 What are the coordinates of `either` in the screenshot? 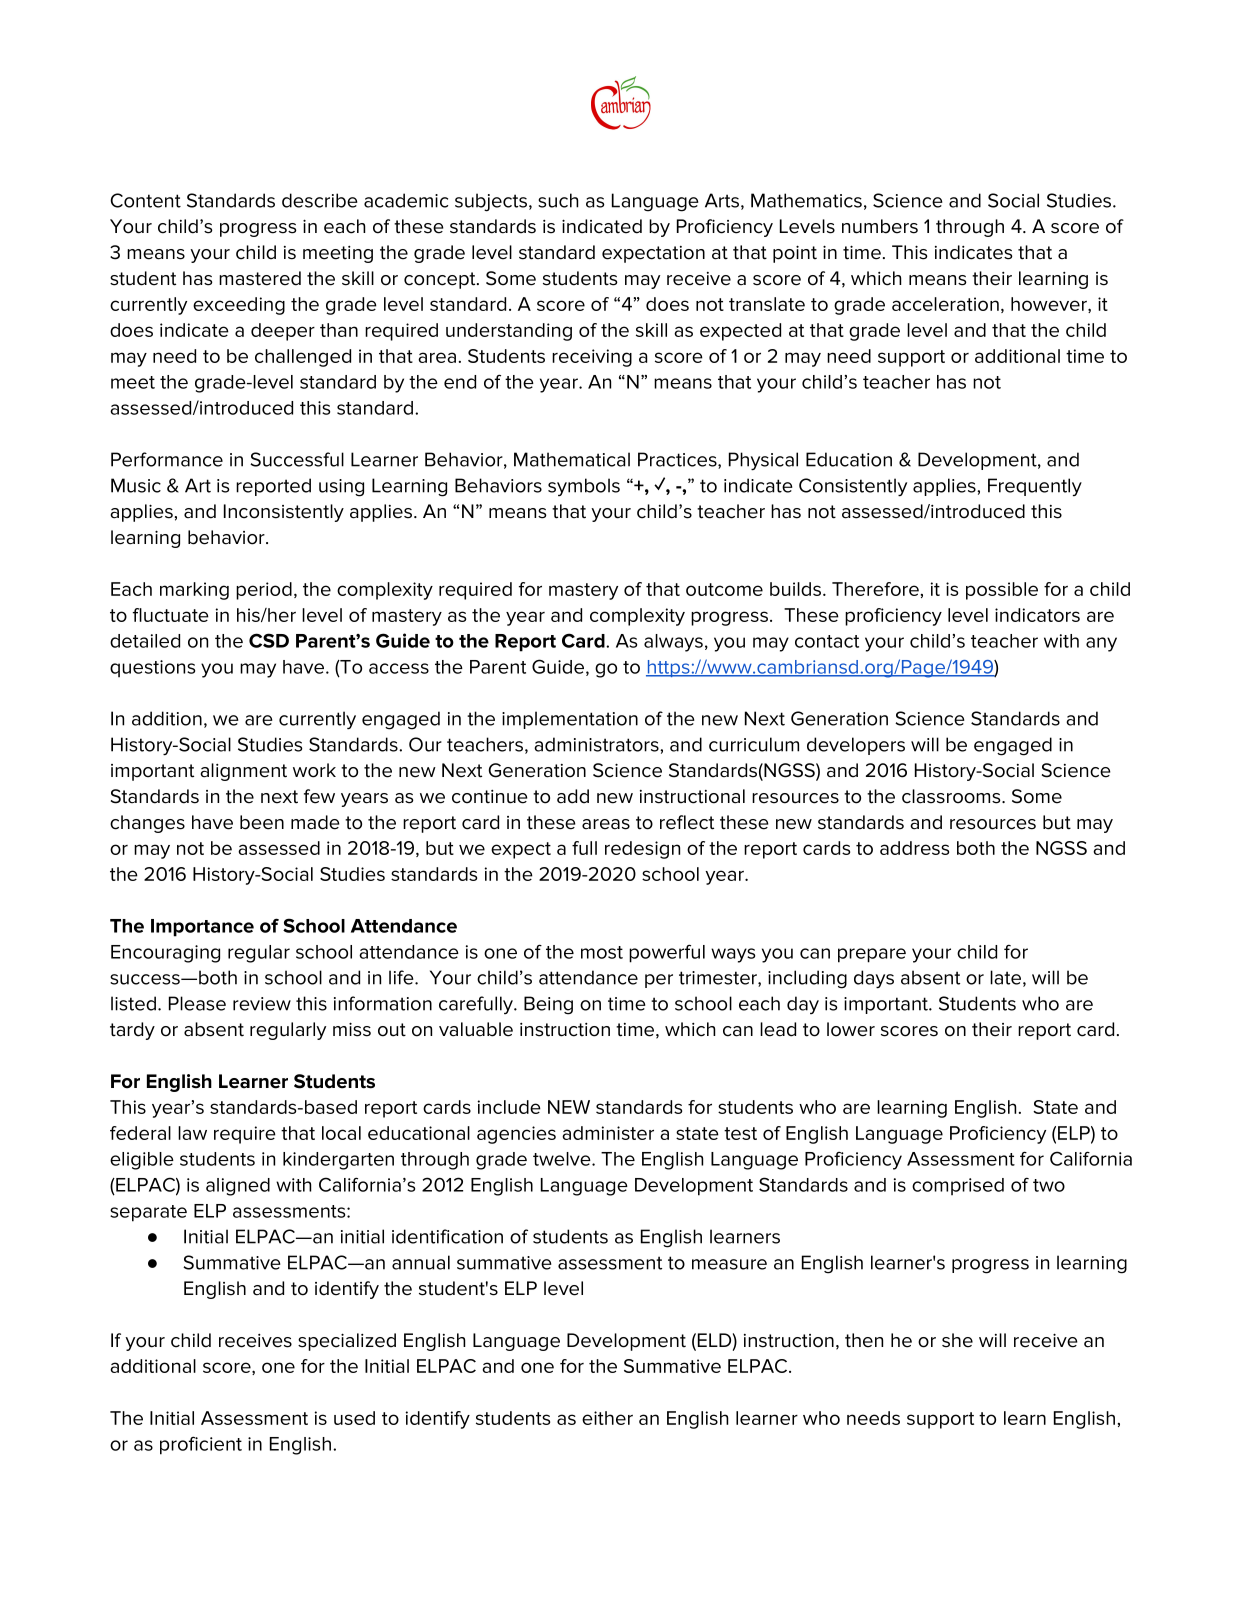 It's located at (607, 1418).
